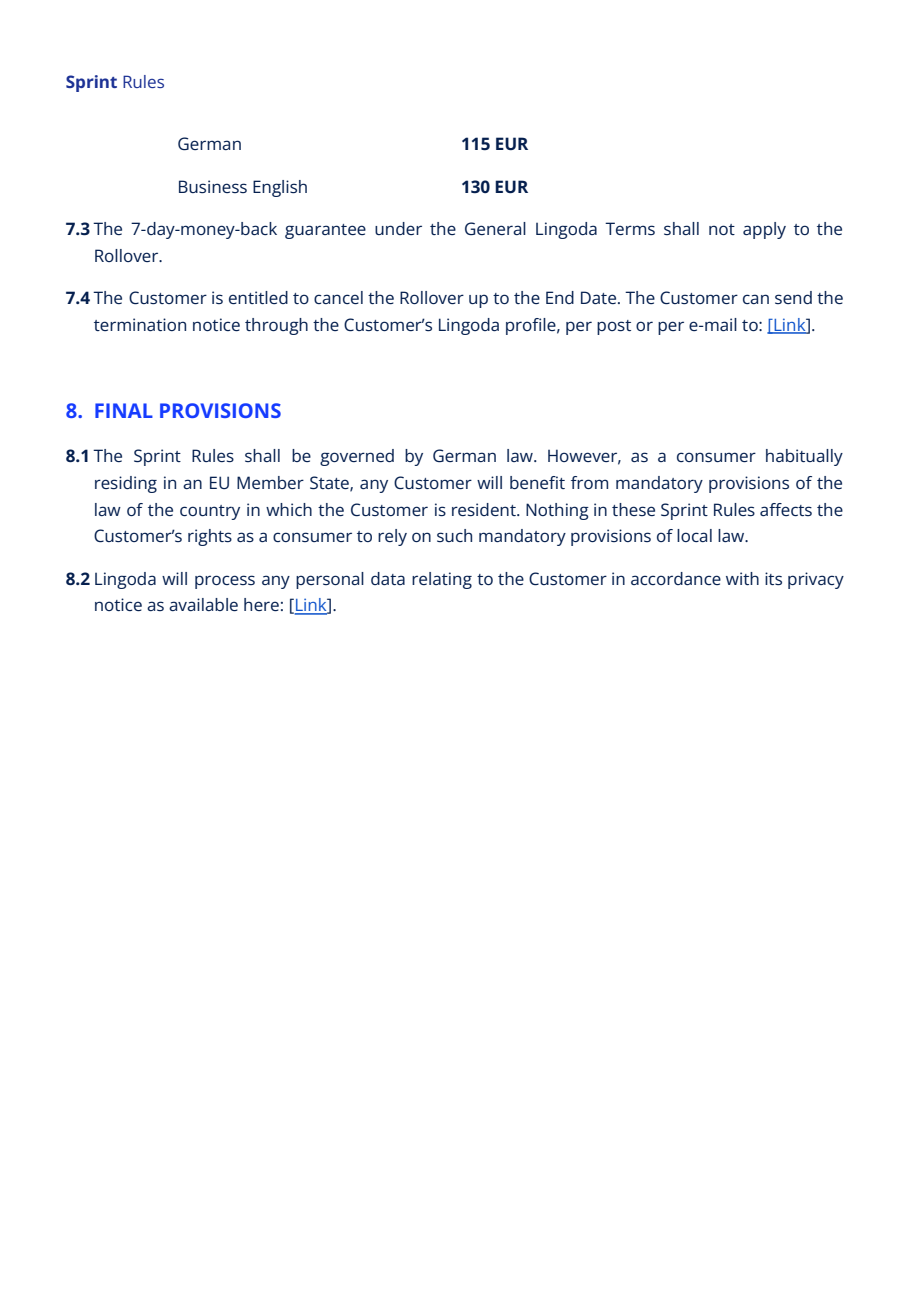 The image size is (924, 1307). What do you see at coordinates (764, 230) in the screenshot?
I see `apply` at bounding box center [764, 230].
